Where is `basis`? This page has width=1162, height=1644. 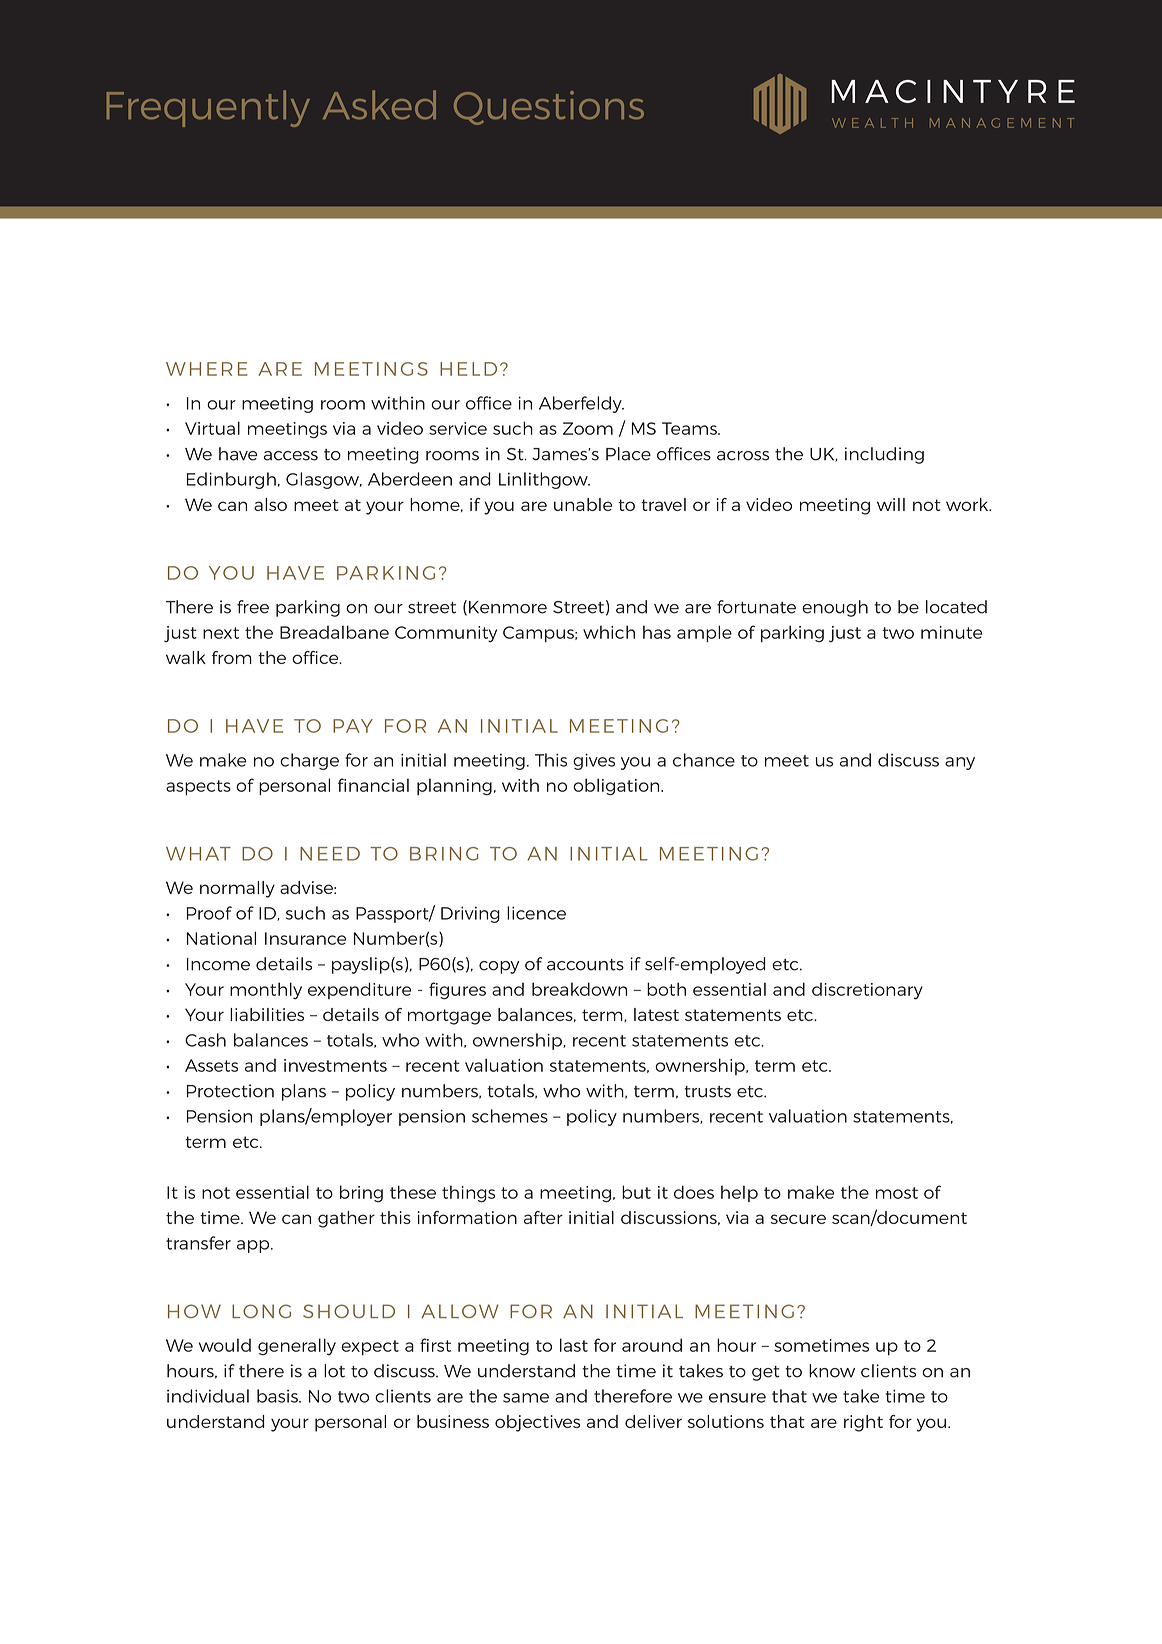
basis is located at coordinates (278, 1396).
